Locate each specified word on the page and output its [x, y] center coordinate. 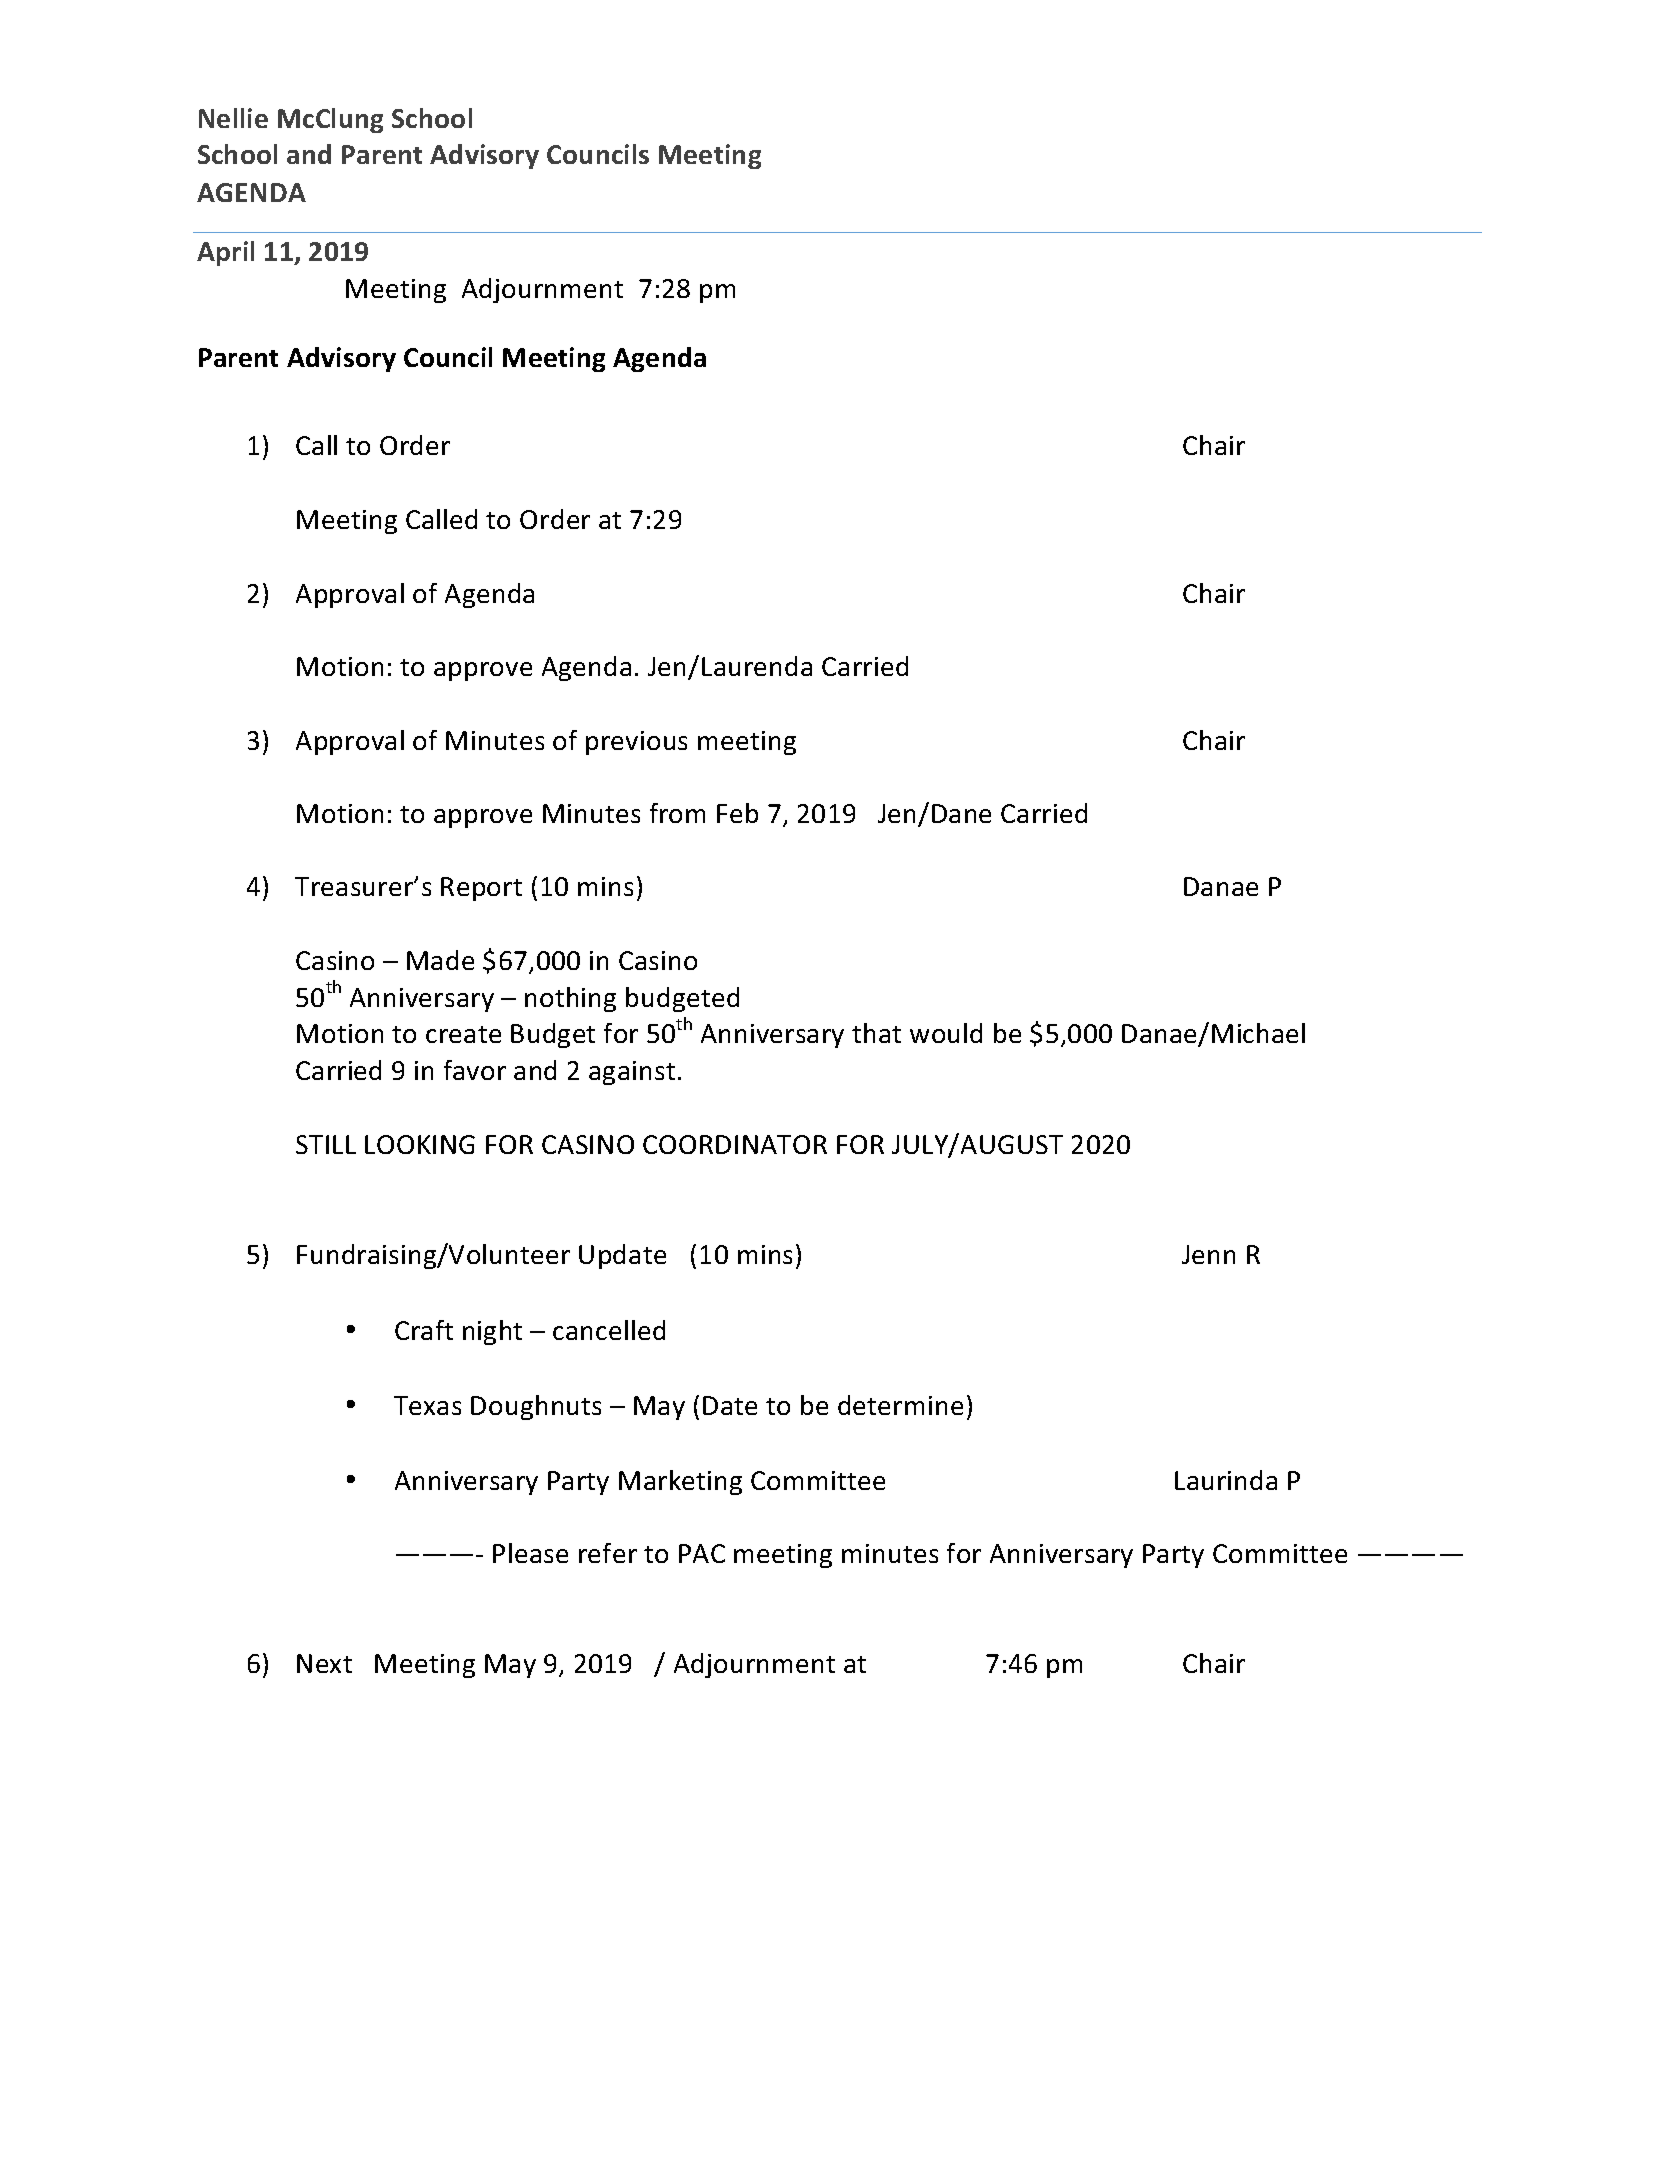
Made [440, 960]
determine [900, 1405]
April [225, 253]
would [946, 1033]
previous [636, 743]
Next [324, 1663]
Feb [737, 813]
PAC [702, 1553]
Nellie [233, 118]
